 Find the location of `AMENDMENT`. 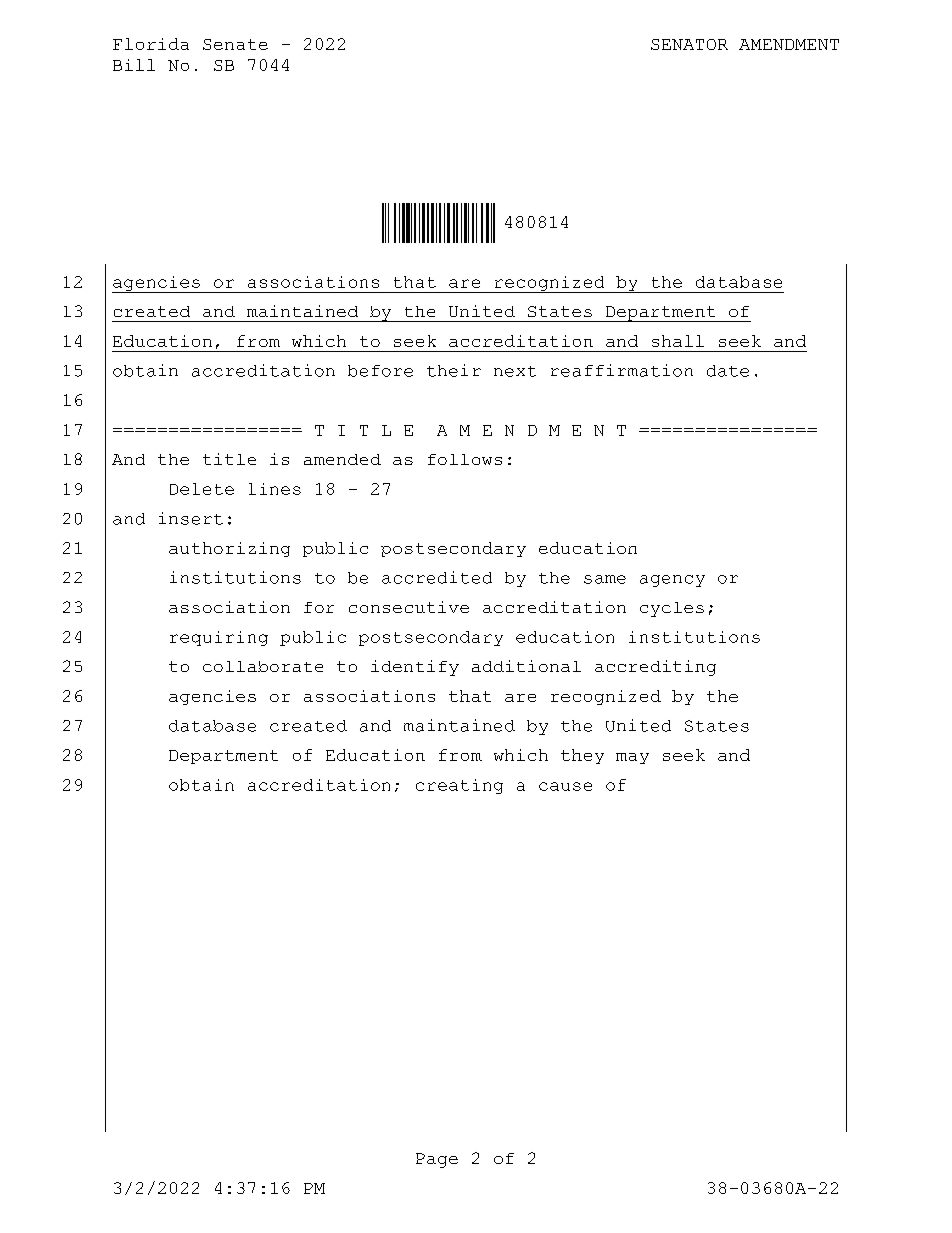

AMENDMENT is located at coordinates (789, 44).
